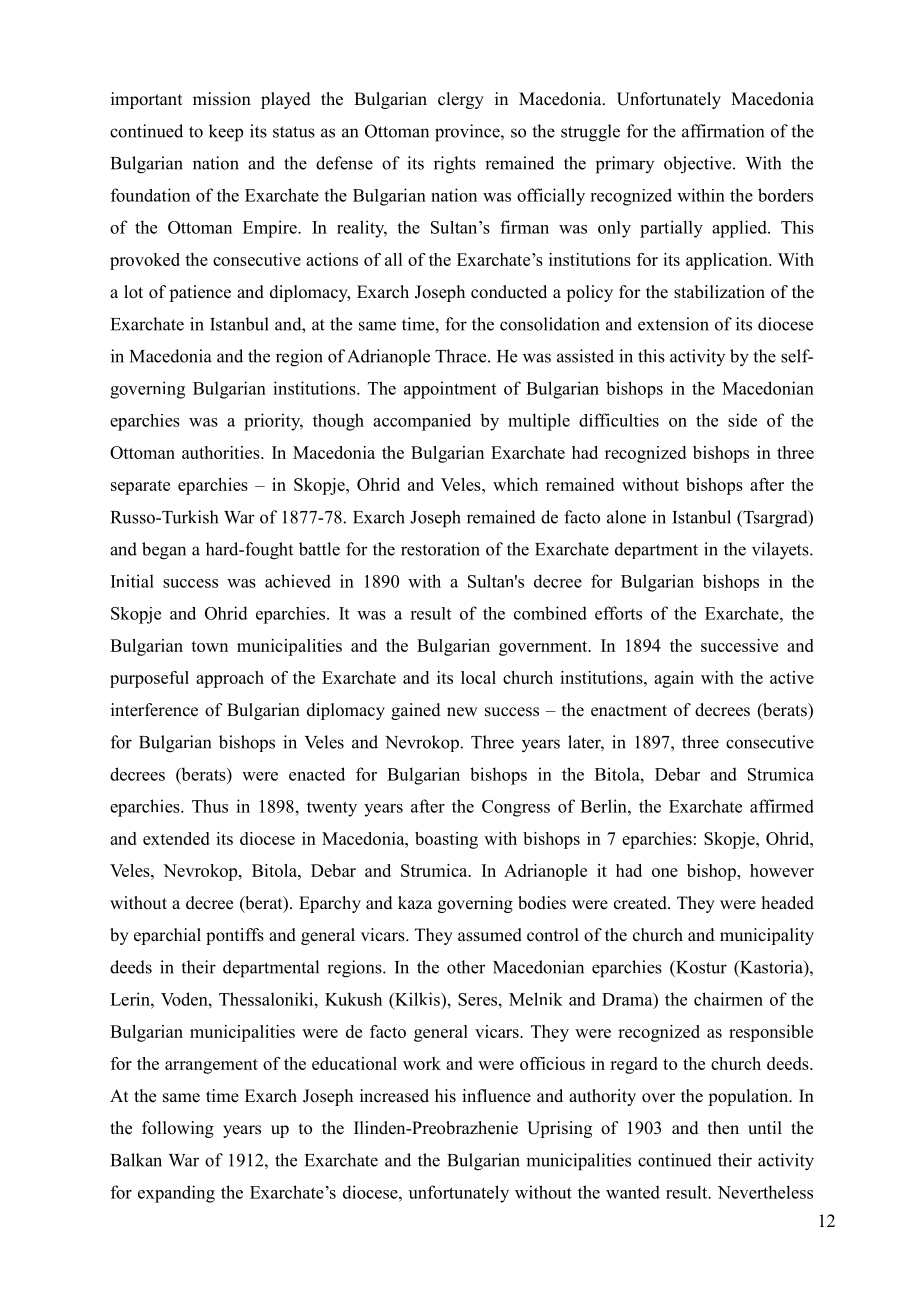 The image size is (924, 1308). I want to click on influence, so click(496, 1096).
